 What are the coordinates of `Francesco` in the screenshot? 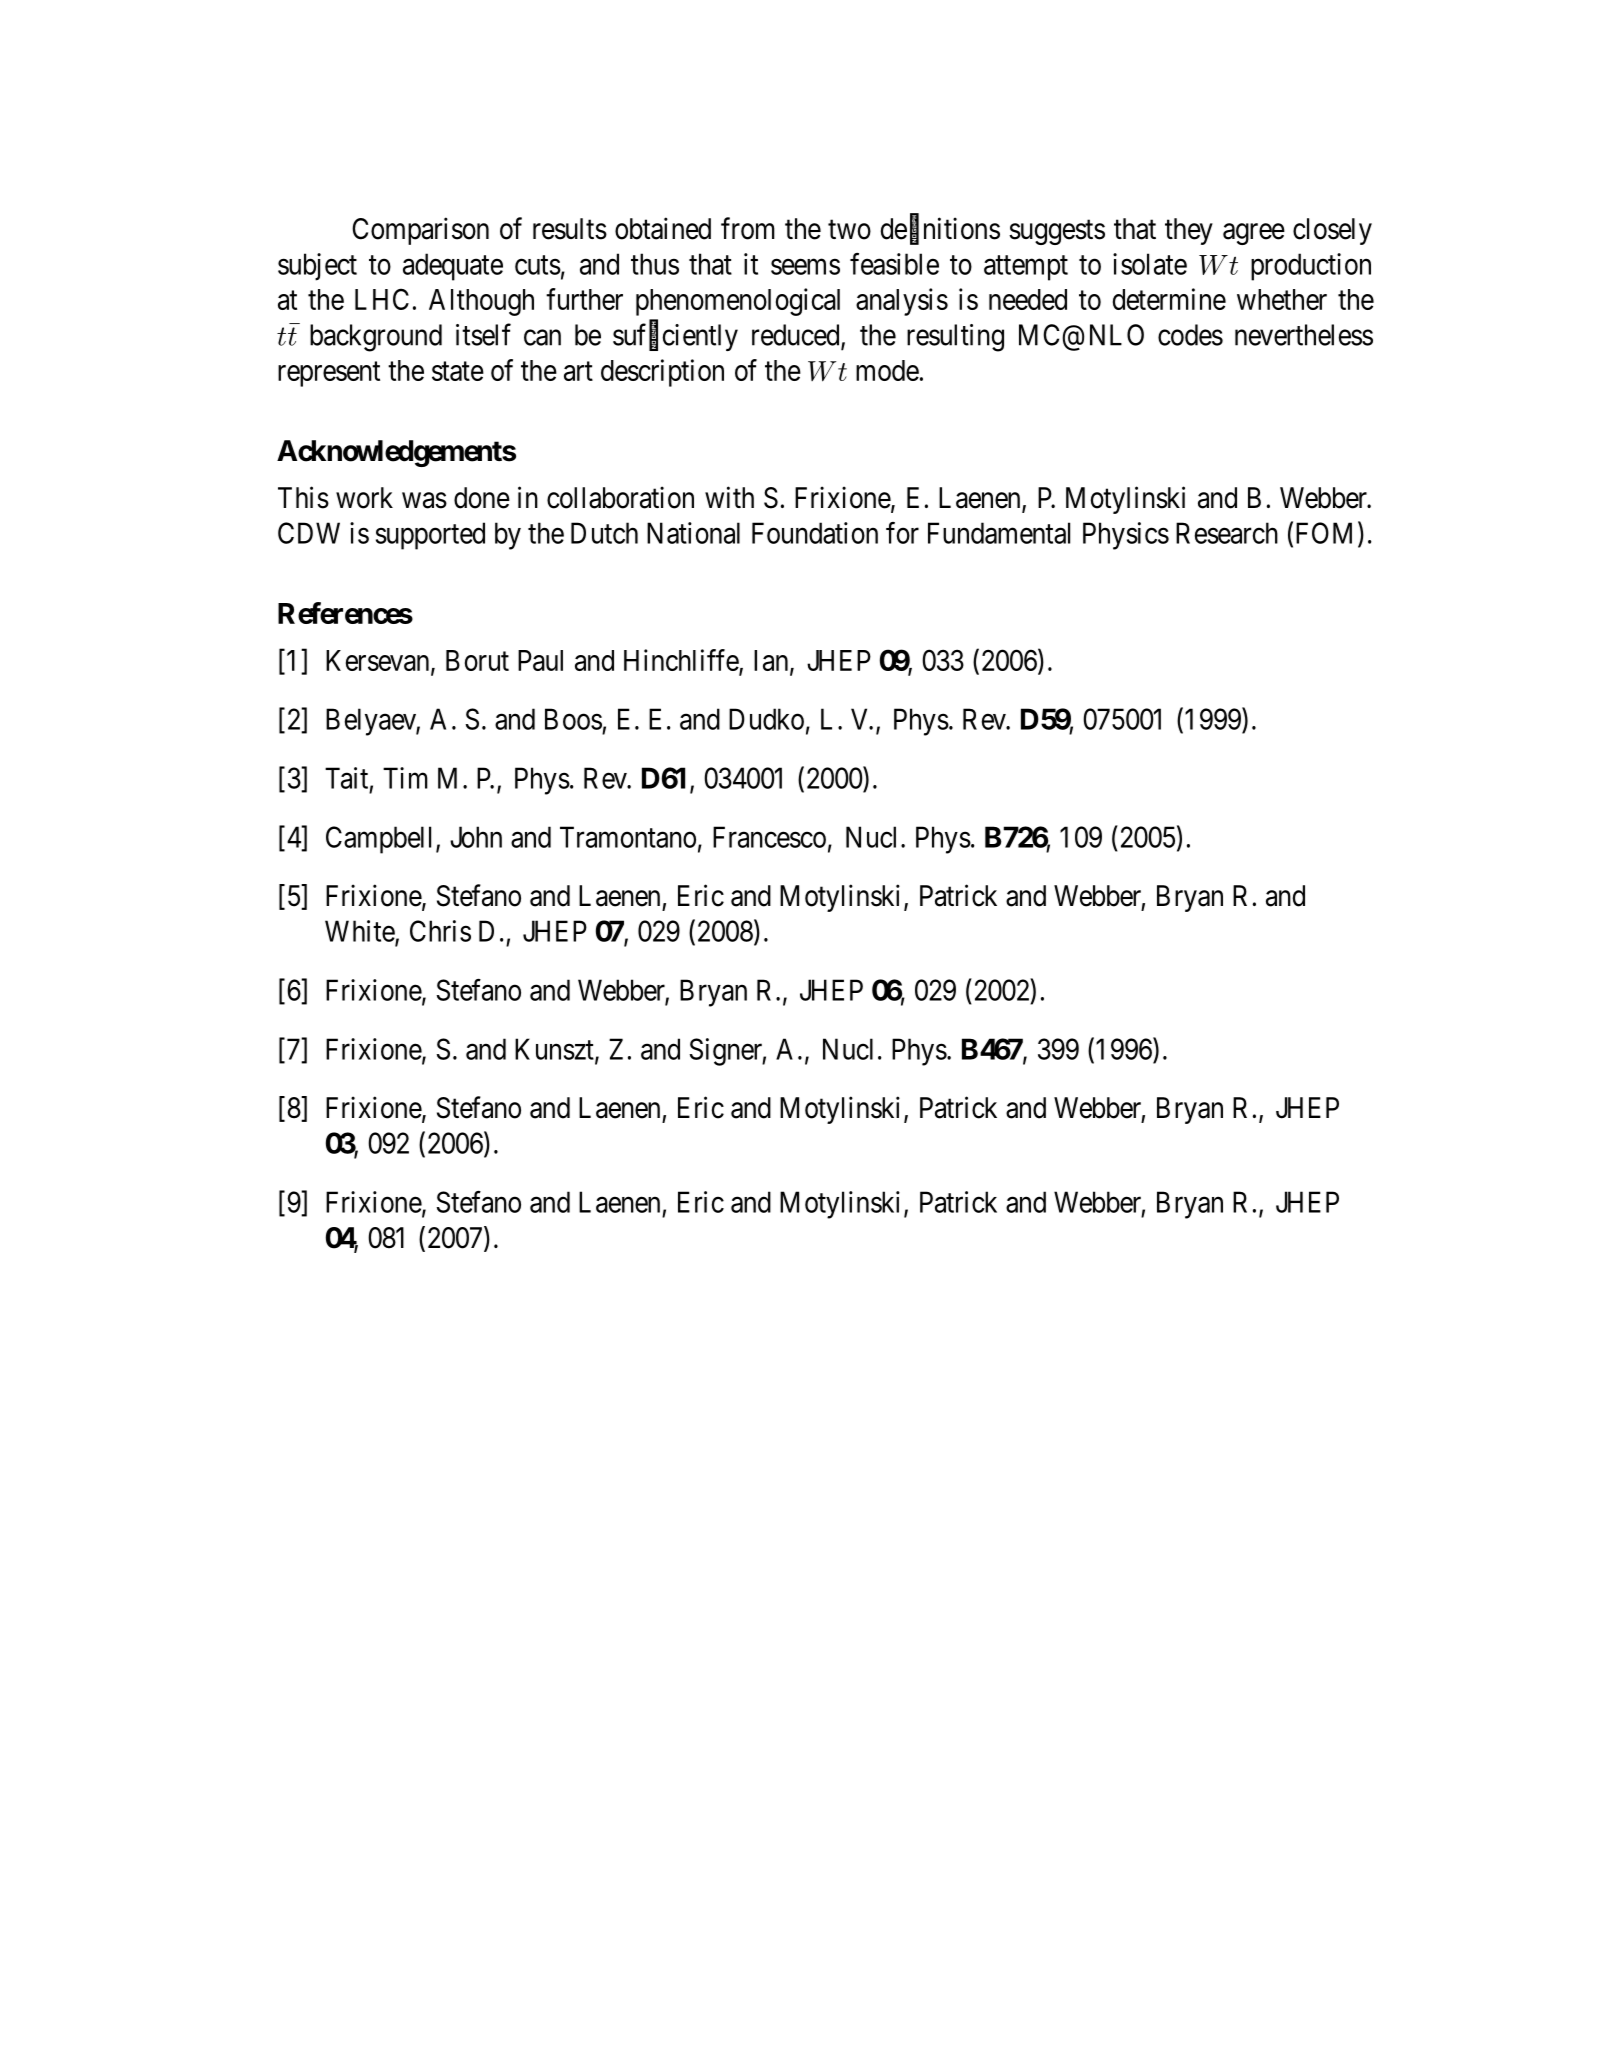 It's located at (769, 837).
